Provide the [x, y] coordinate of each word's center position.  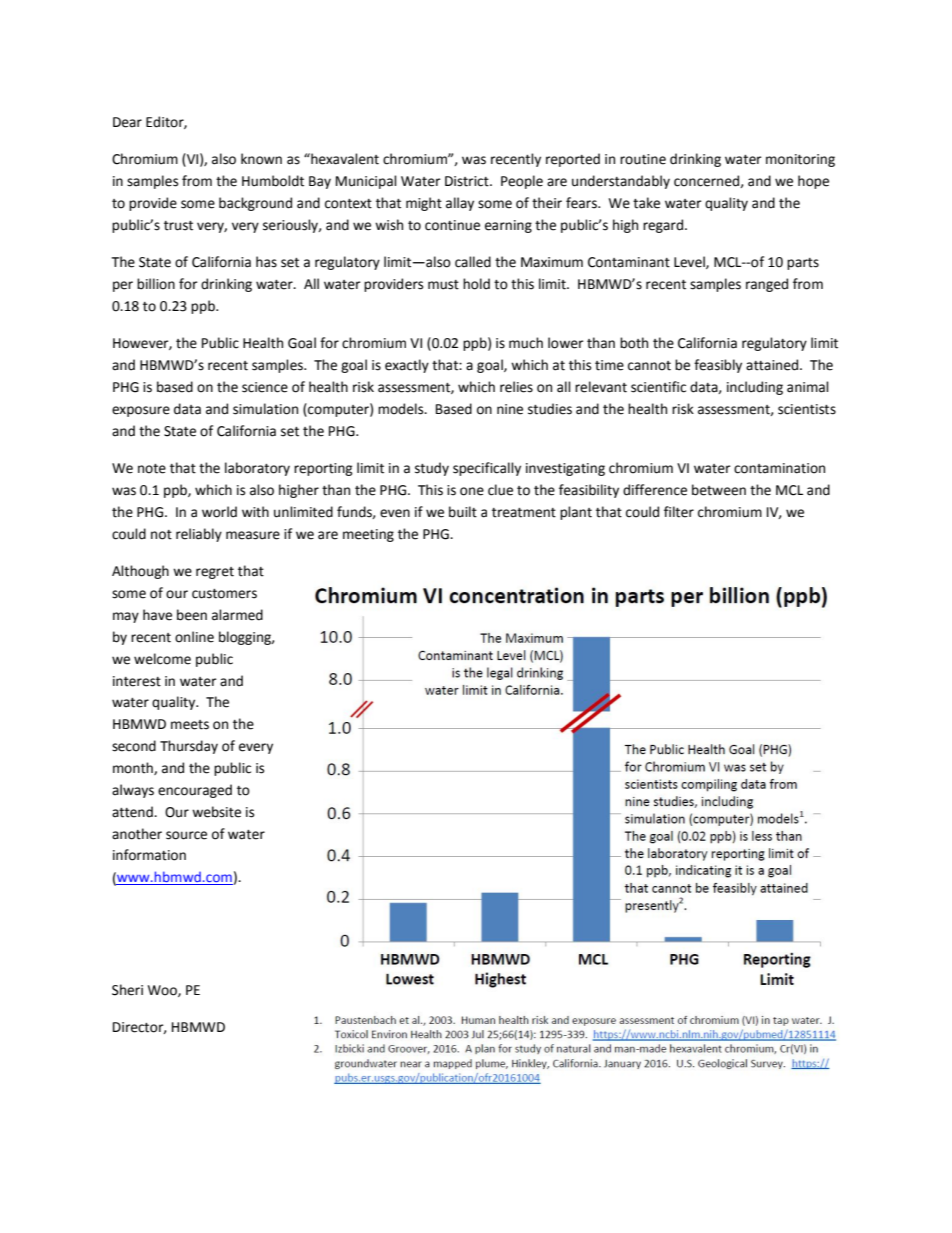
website [216, 812]
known [261, 159]
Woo [163, 991]
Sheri [127, 990]
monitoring [800, 160]
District [468, 181]
